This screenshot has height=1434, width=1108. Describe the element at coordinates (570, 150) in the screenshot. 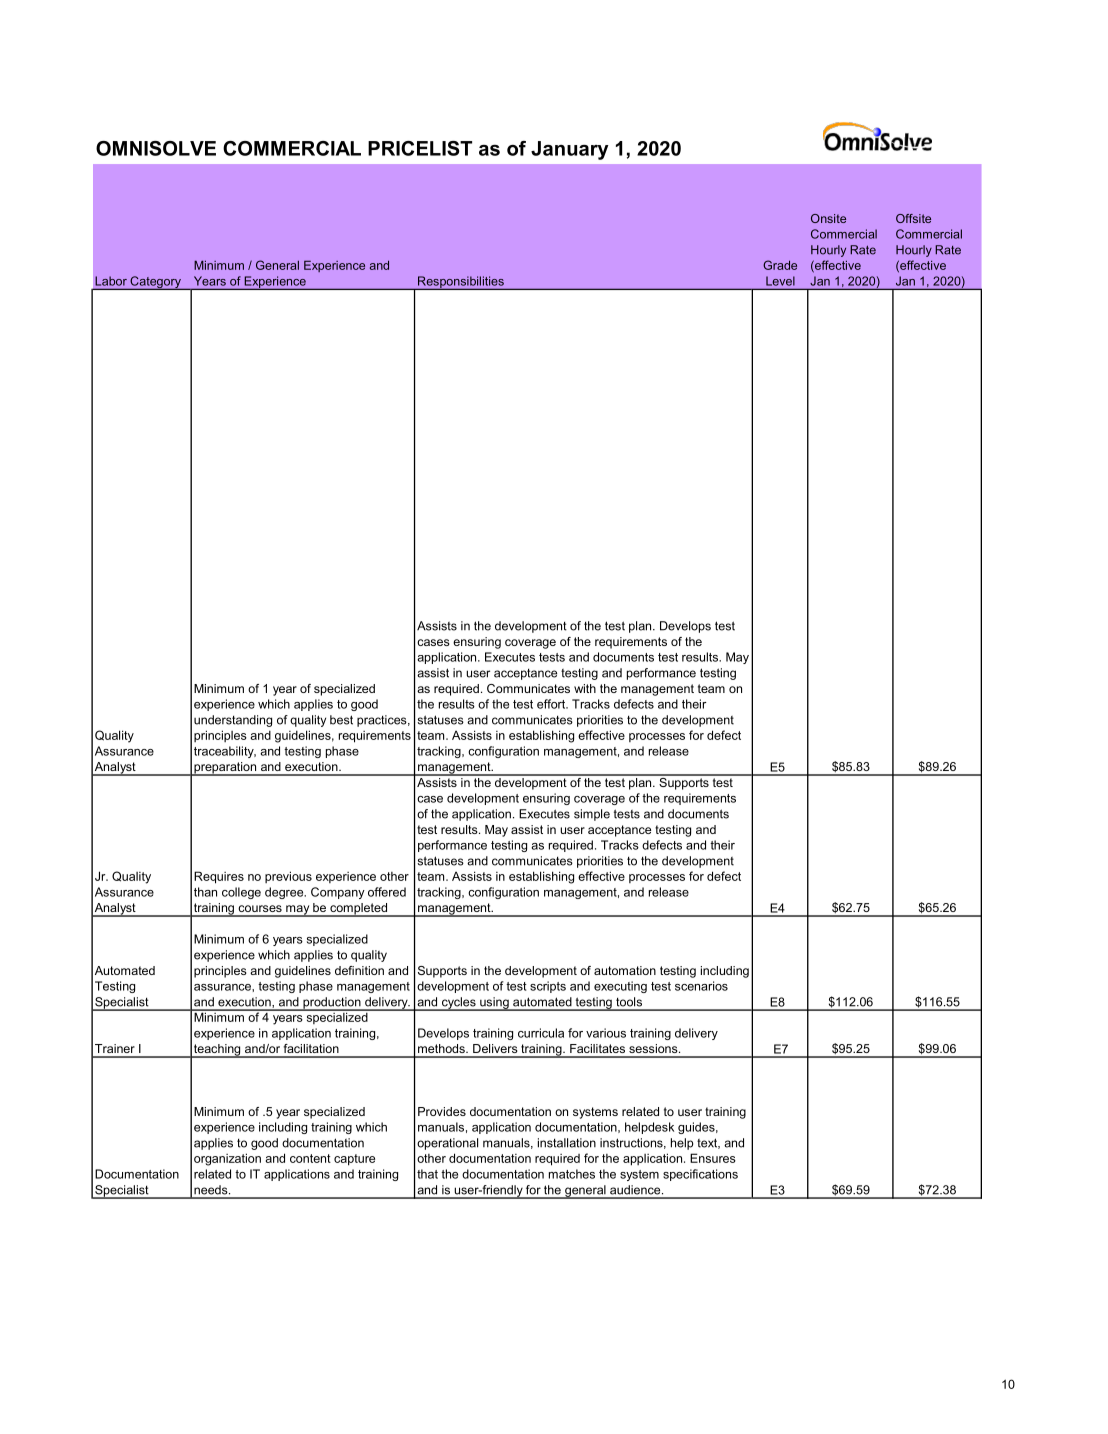

I see `January` at that location.
